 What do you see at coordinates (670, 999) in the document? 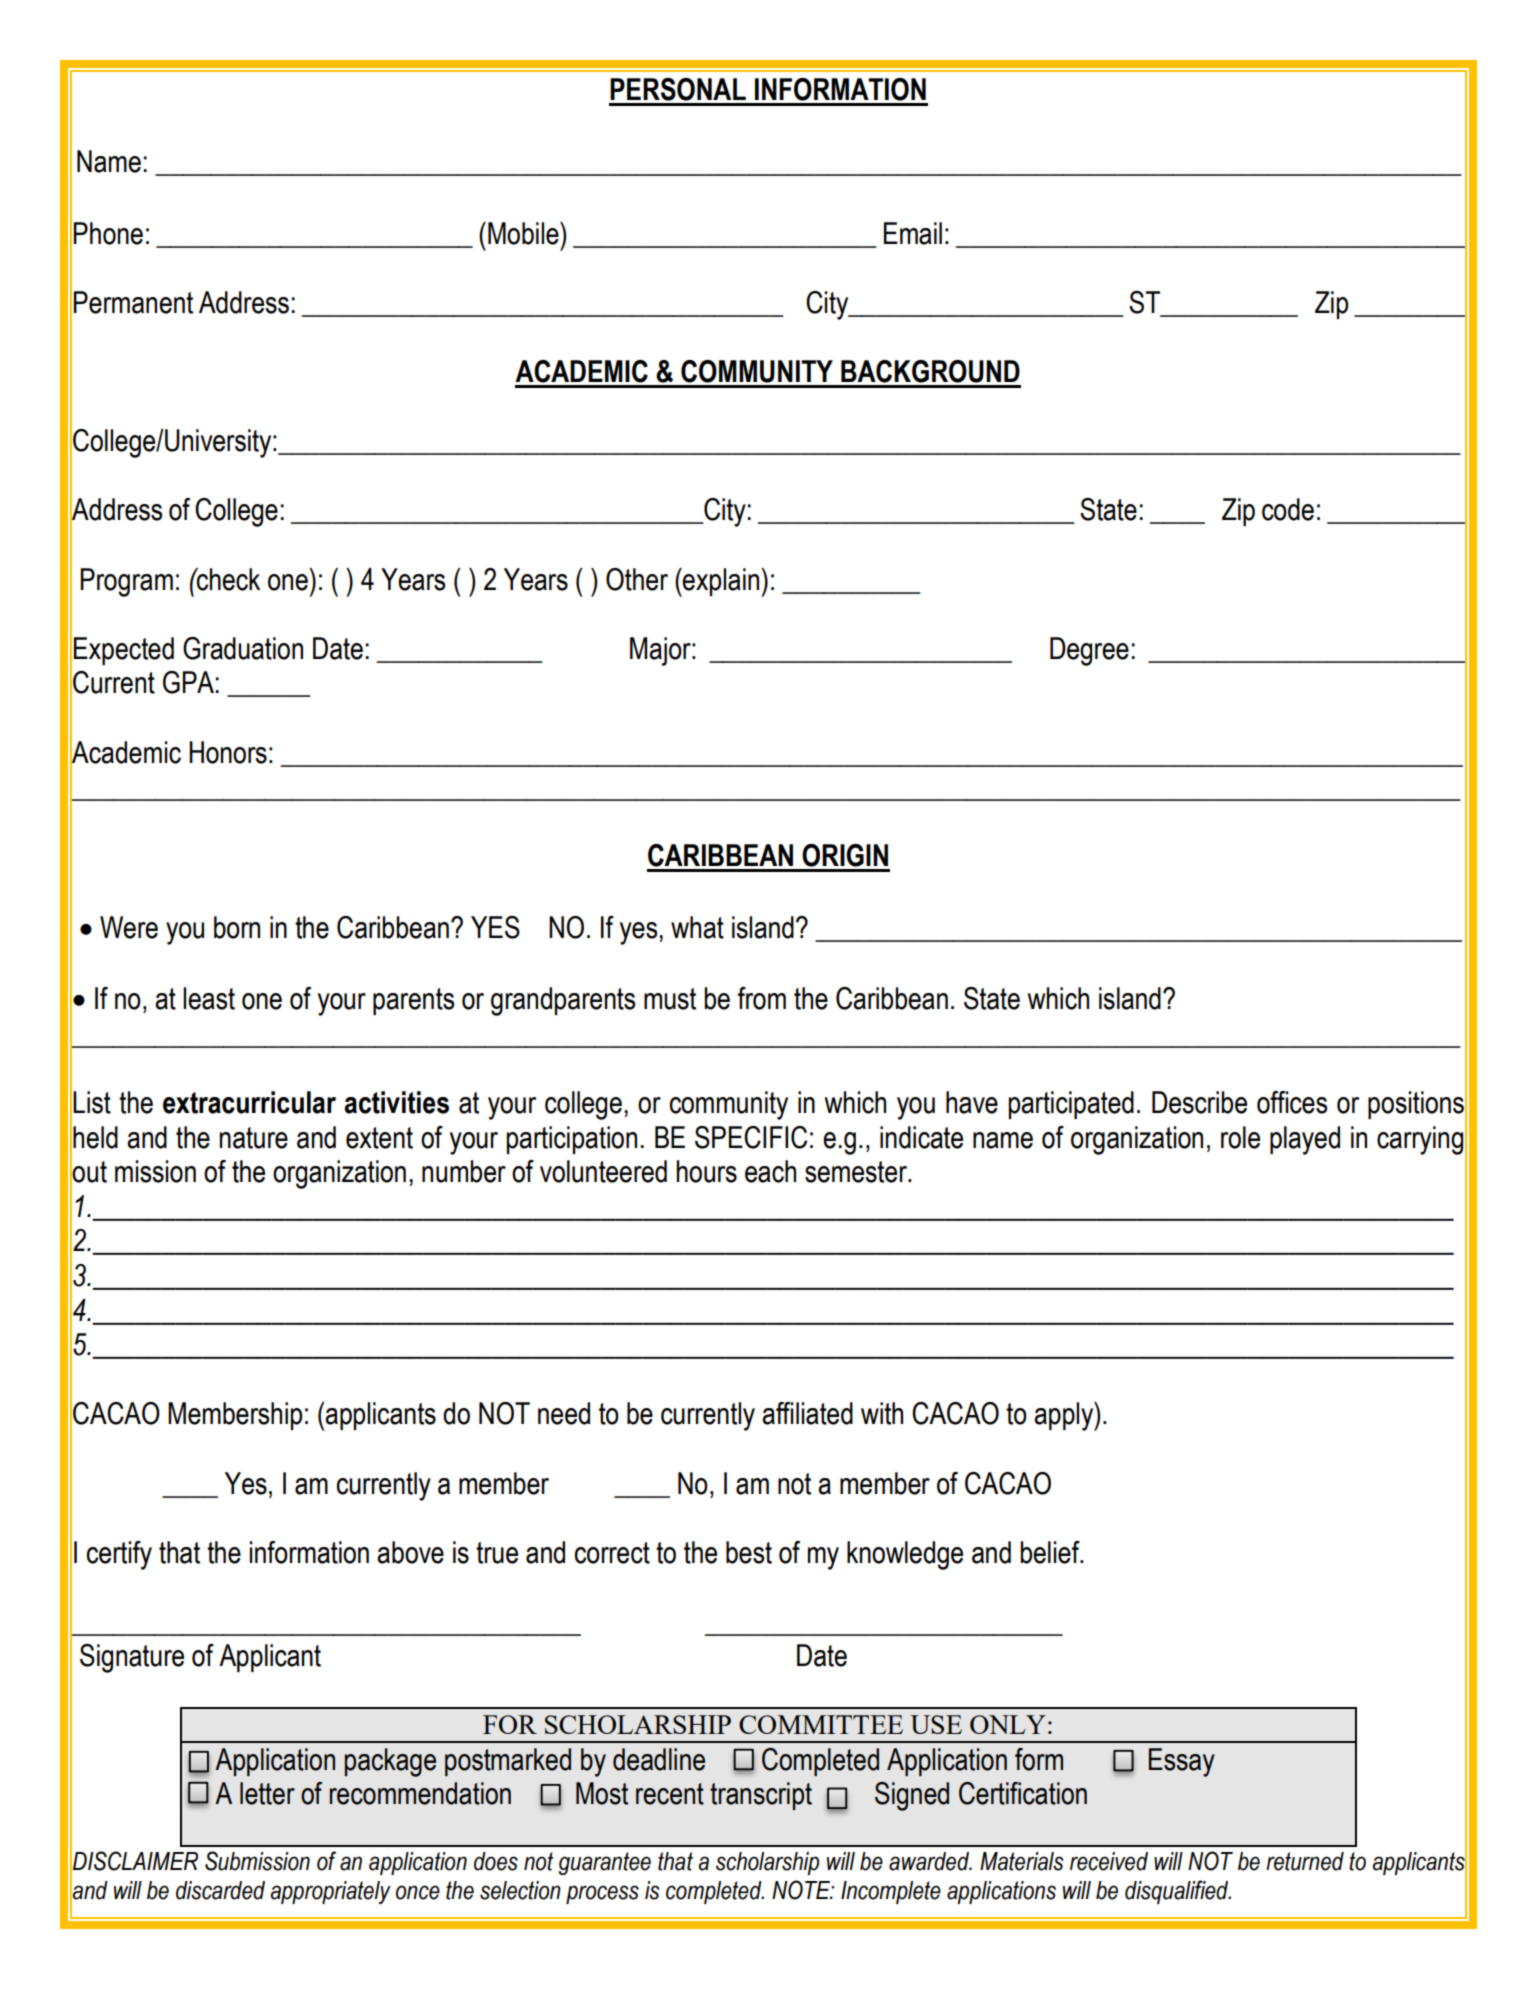
I see `must` at bounding box center [670, 999].
